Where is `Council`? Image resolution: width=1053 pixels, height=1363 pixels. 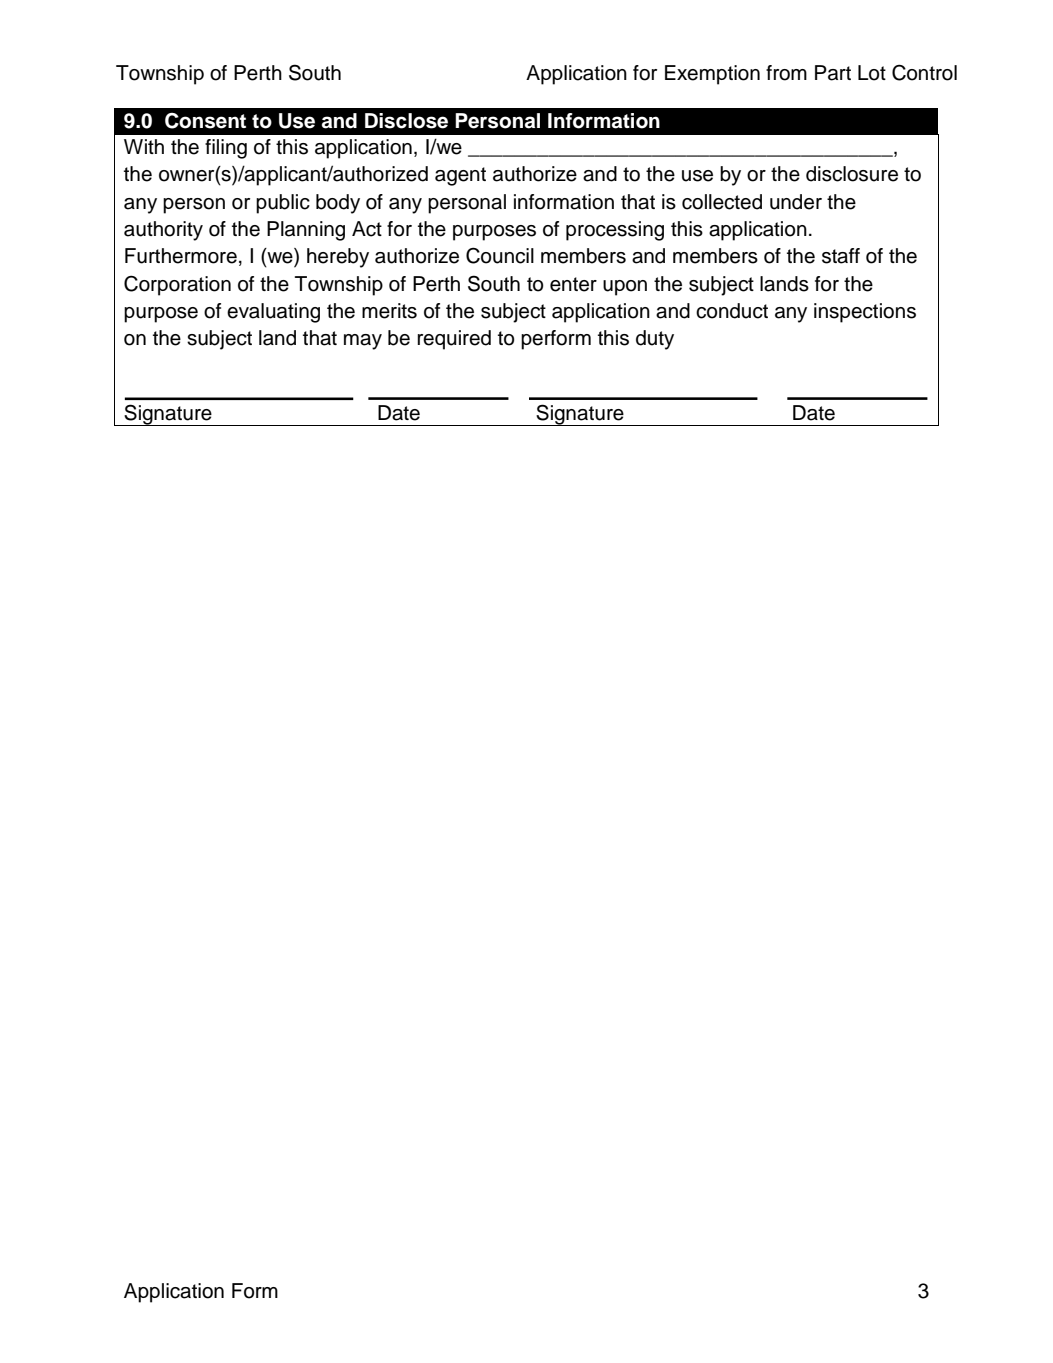
Council is located at coordinates (500, 255).
